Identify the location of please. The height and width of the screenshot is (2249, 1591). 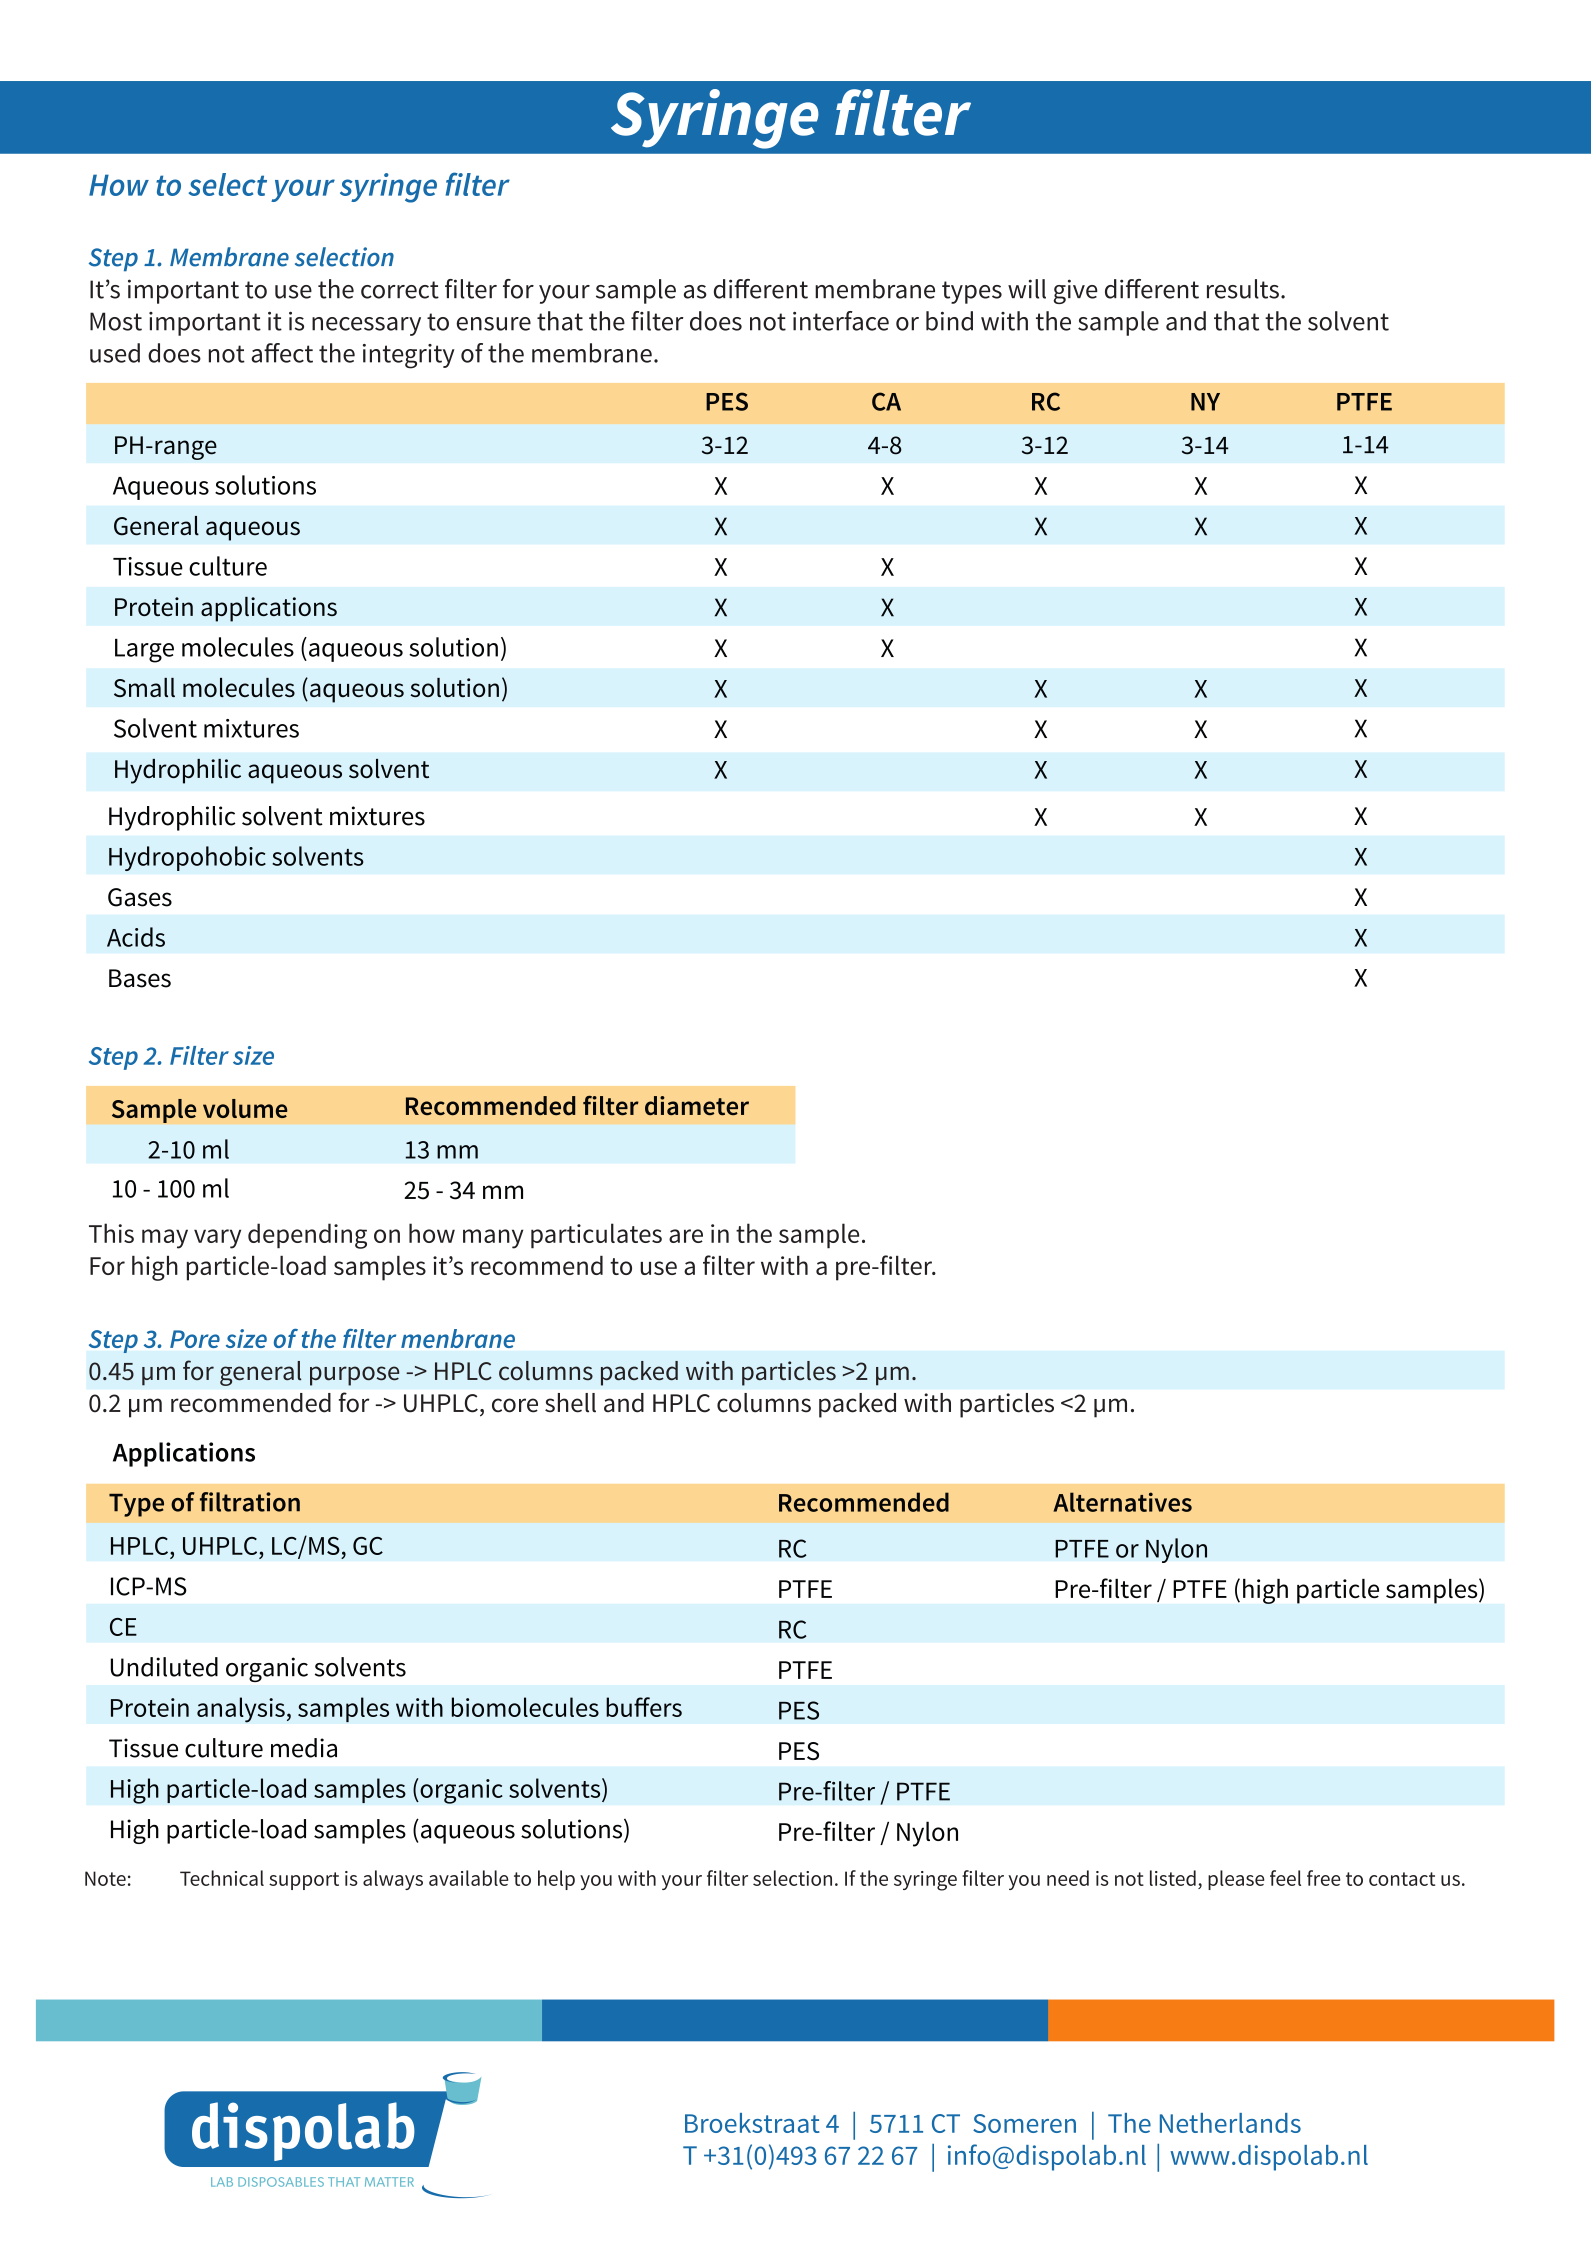
(1236, 1880).
